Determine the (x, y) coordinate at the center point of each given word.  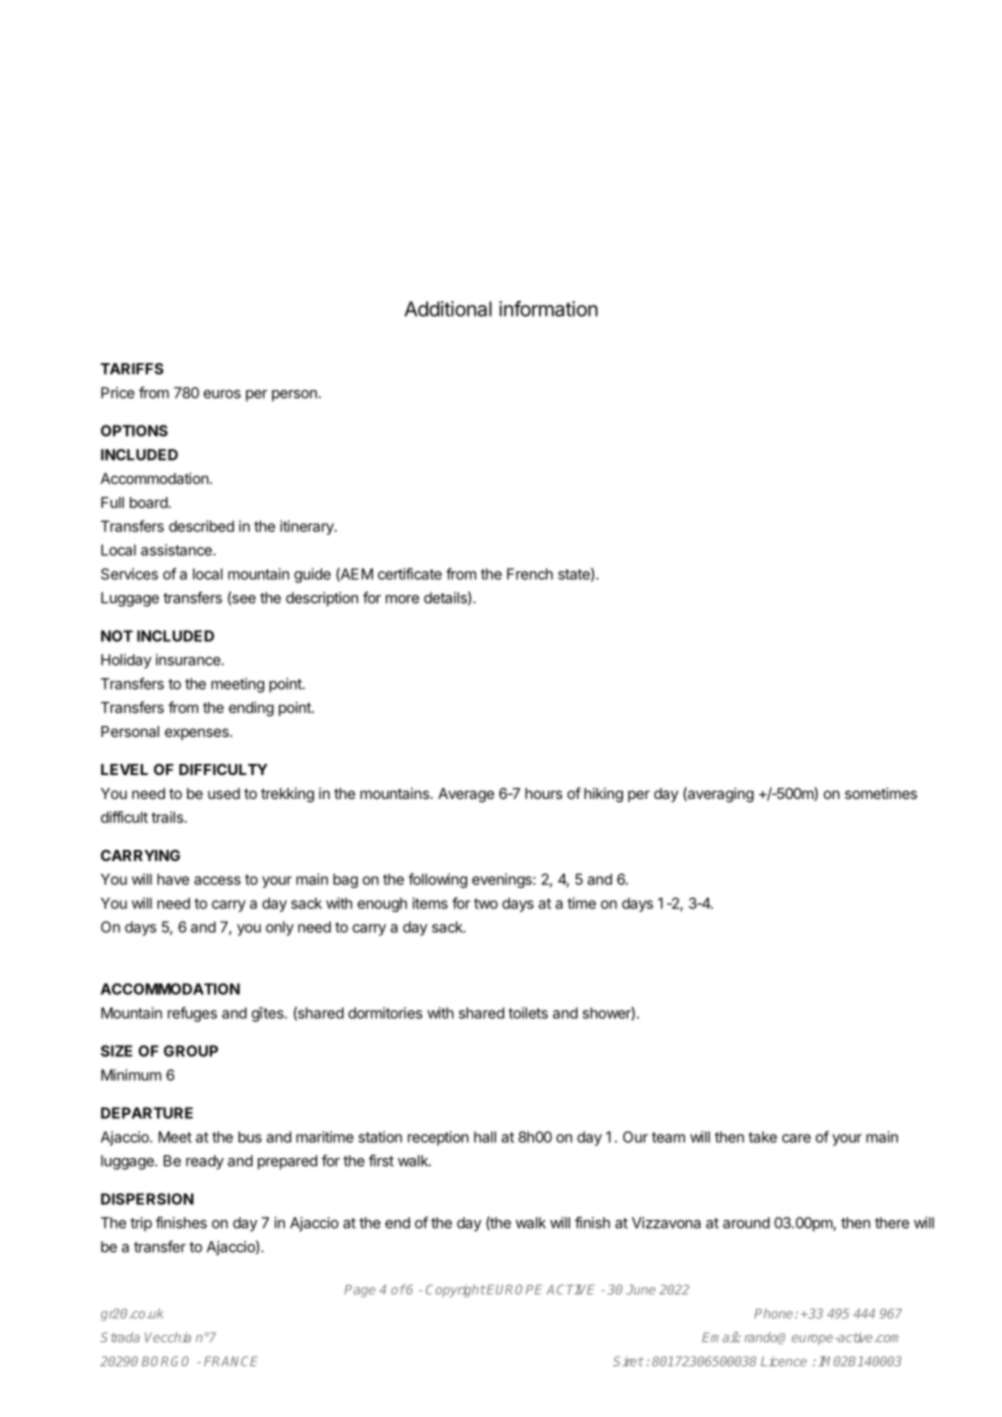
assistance (177, 550)
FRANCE (231, 1361)
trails (167, 817)
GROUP (191, 1051)
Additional (448, 309)
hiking (603, 795)
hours (544, 793)
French (530, 574)
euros (222, 394)
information (548, 309)
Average (466, 795)
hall (485, 1137)
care (796, 1138)
